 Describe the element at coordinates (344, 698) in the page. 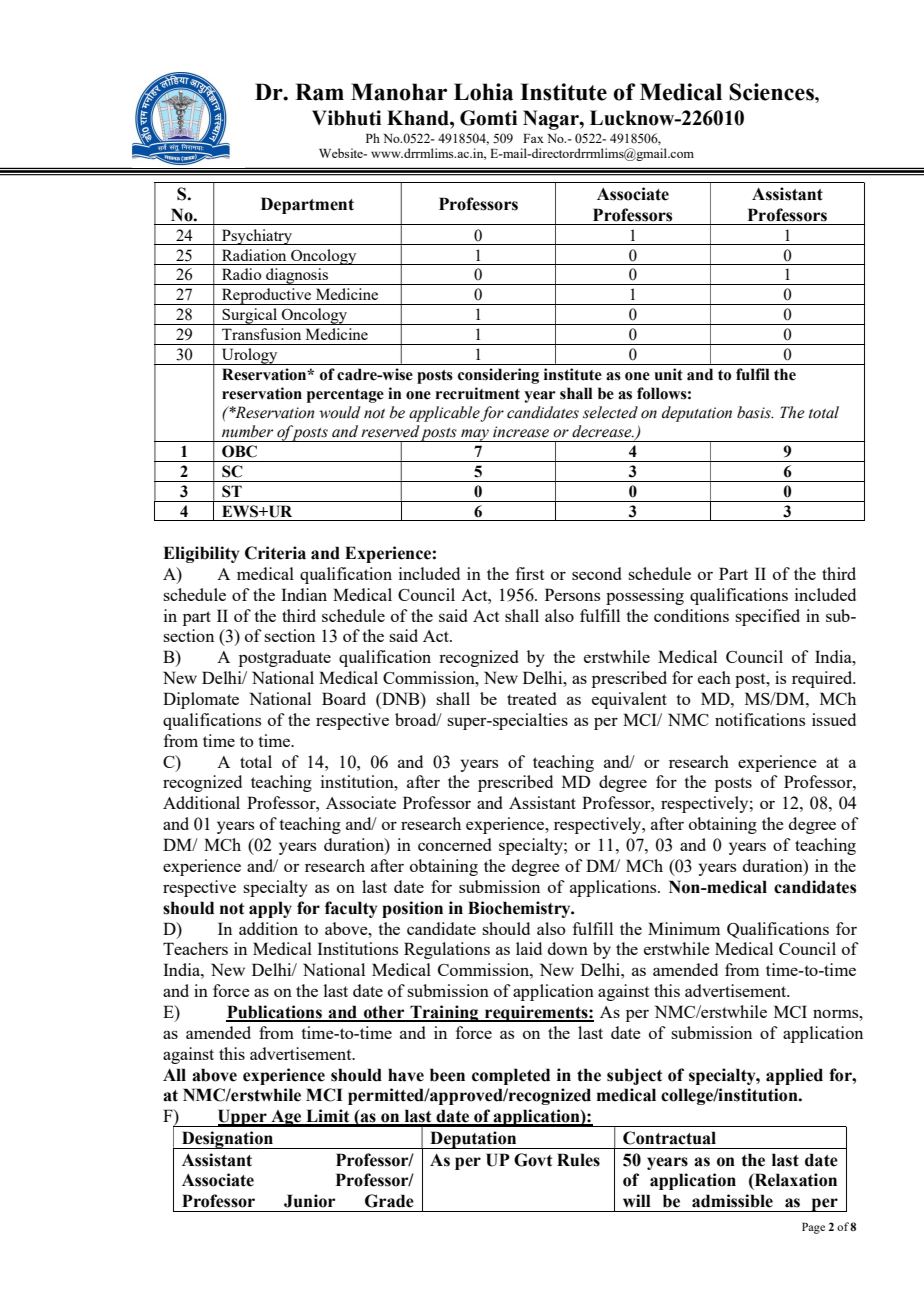

I see `Board` at that location.
